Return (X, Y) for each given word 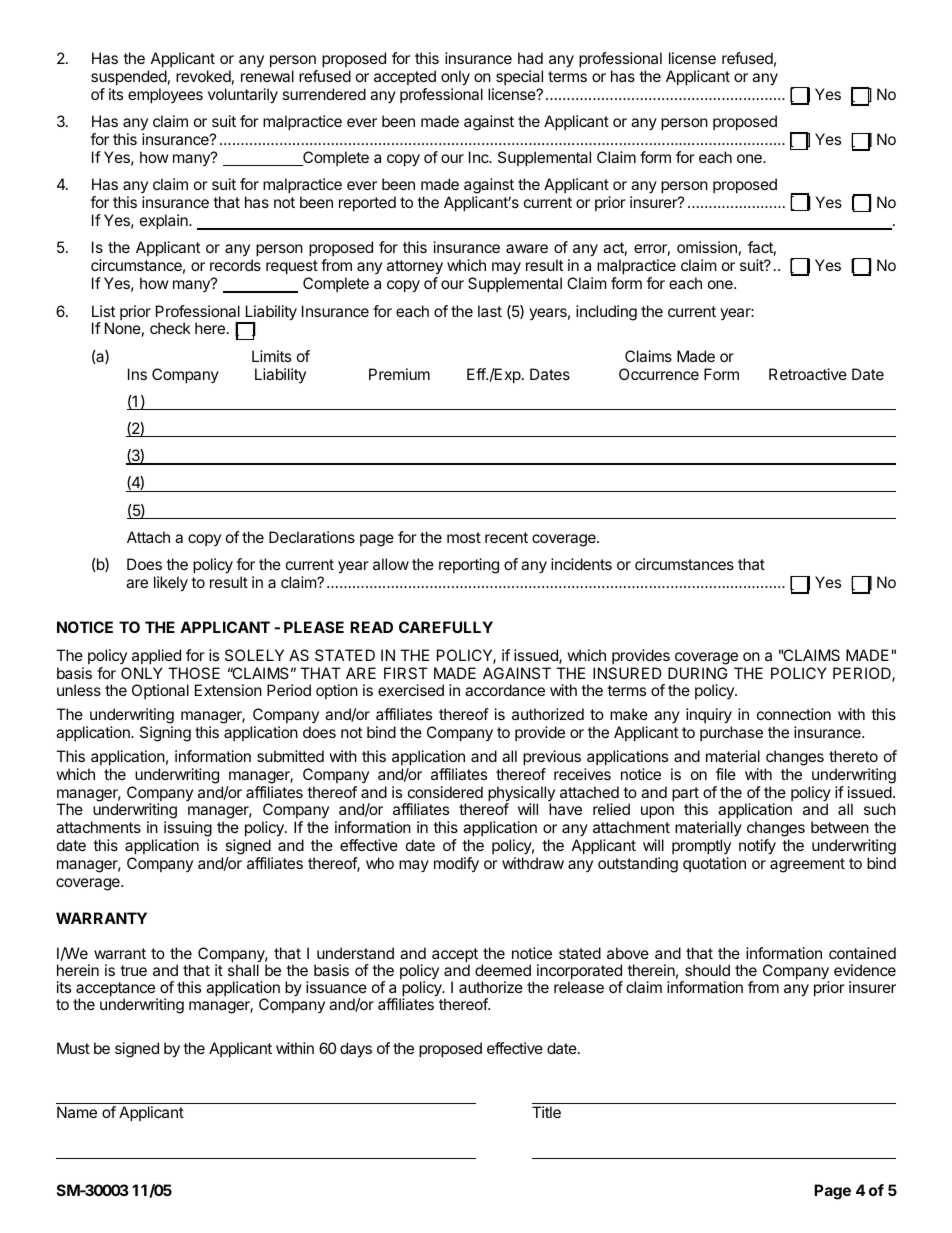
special (519, 77)
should (707, 970)
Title (546, 1112)
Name (77, 1112)
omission (707, 247)
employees (165, 95)
